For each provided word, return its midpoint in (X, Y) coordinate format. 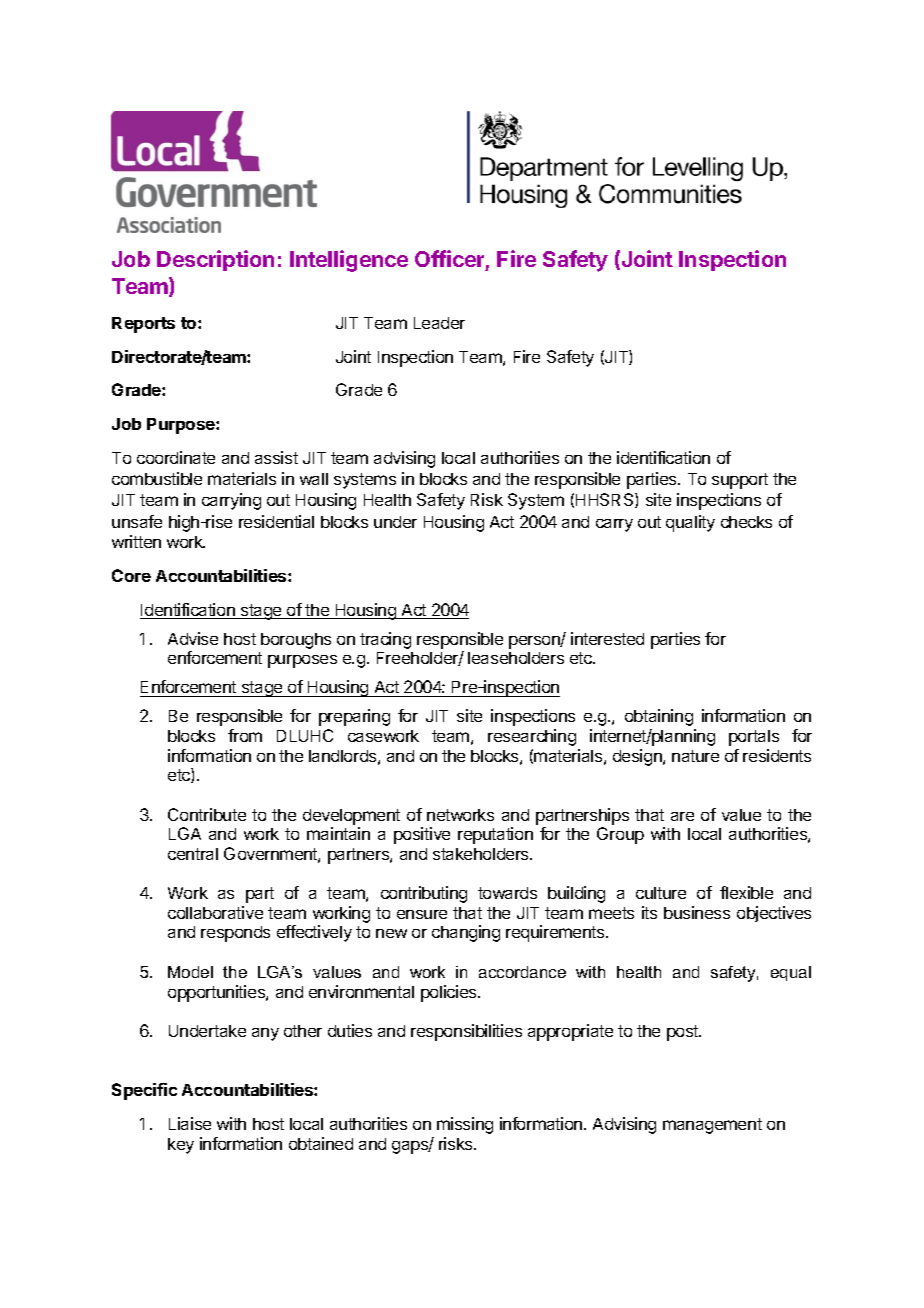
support (740, 481)
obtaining (659, 717)
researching (532, 737)
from (245, 735)
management (712, 1126)
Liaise (190, 1123)
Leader (439, 323)
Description (215, 260)
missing (465, 1125)
